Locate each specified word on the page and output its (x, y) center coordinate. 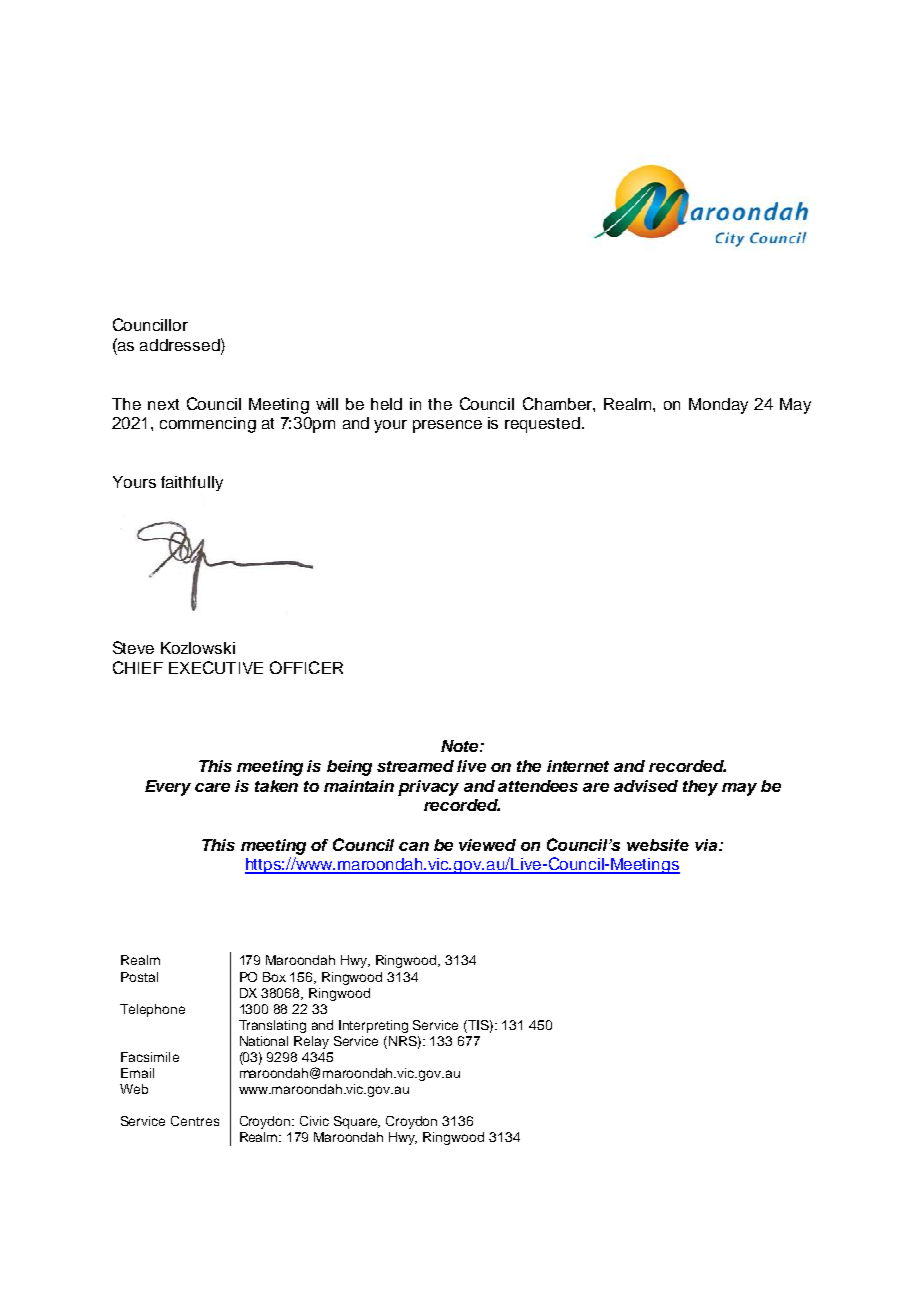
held (386, 404)
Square (357, 1122)
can (414, 846)
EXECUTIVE (216, 667)
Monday (718, 406)
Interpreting (373, 1026)
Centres (195, 1121)
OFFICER (306, 667)
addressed (181, 344)
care (212, 787)
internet (578, 766)
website (658, 845)
